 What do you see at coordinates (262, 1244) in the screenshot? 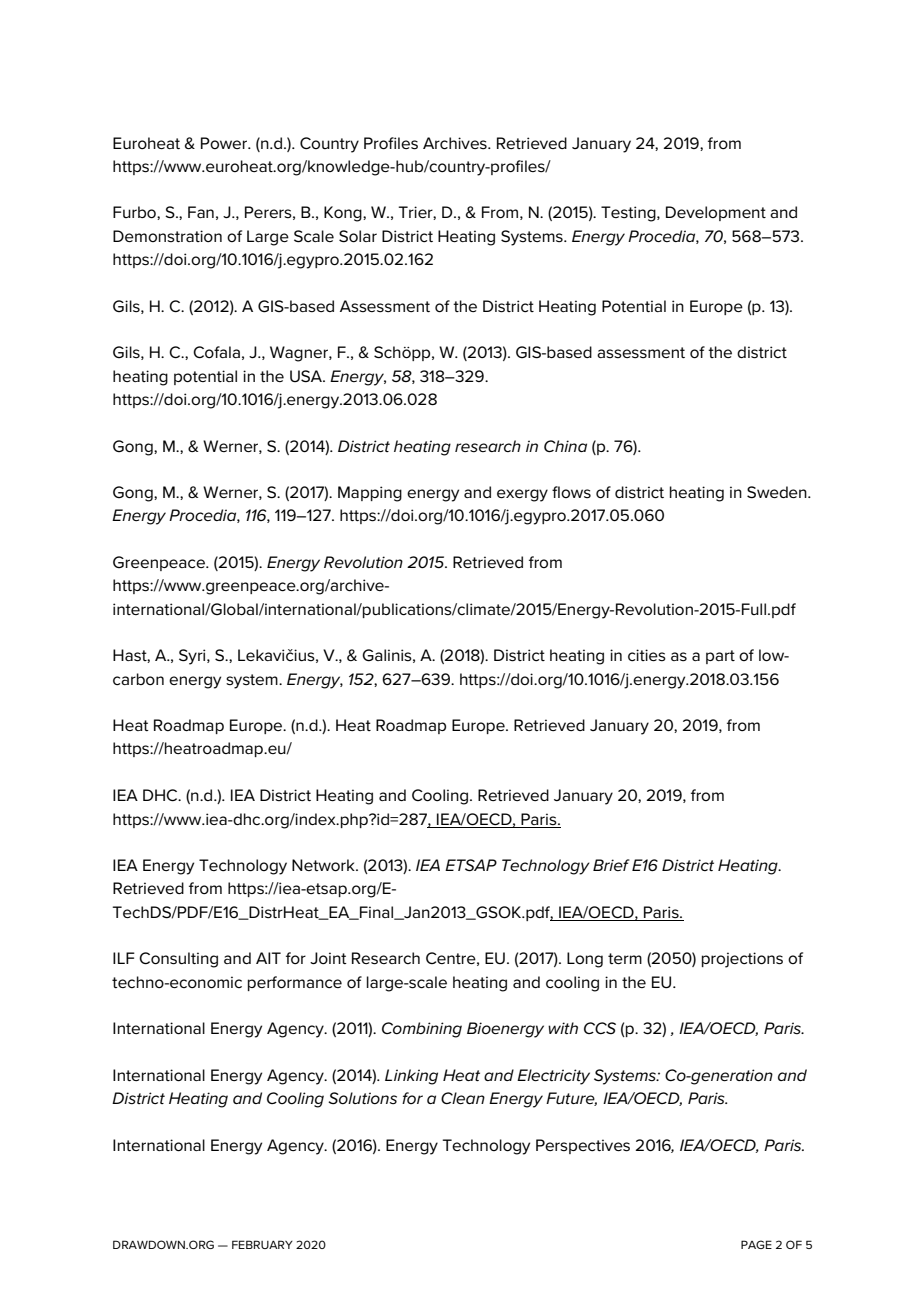
I see `FEBRUARY` at bounding box center [262, 1244].
